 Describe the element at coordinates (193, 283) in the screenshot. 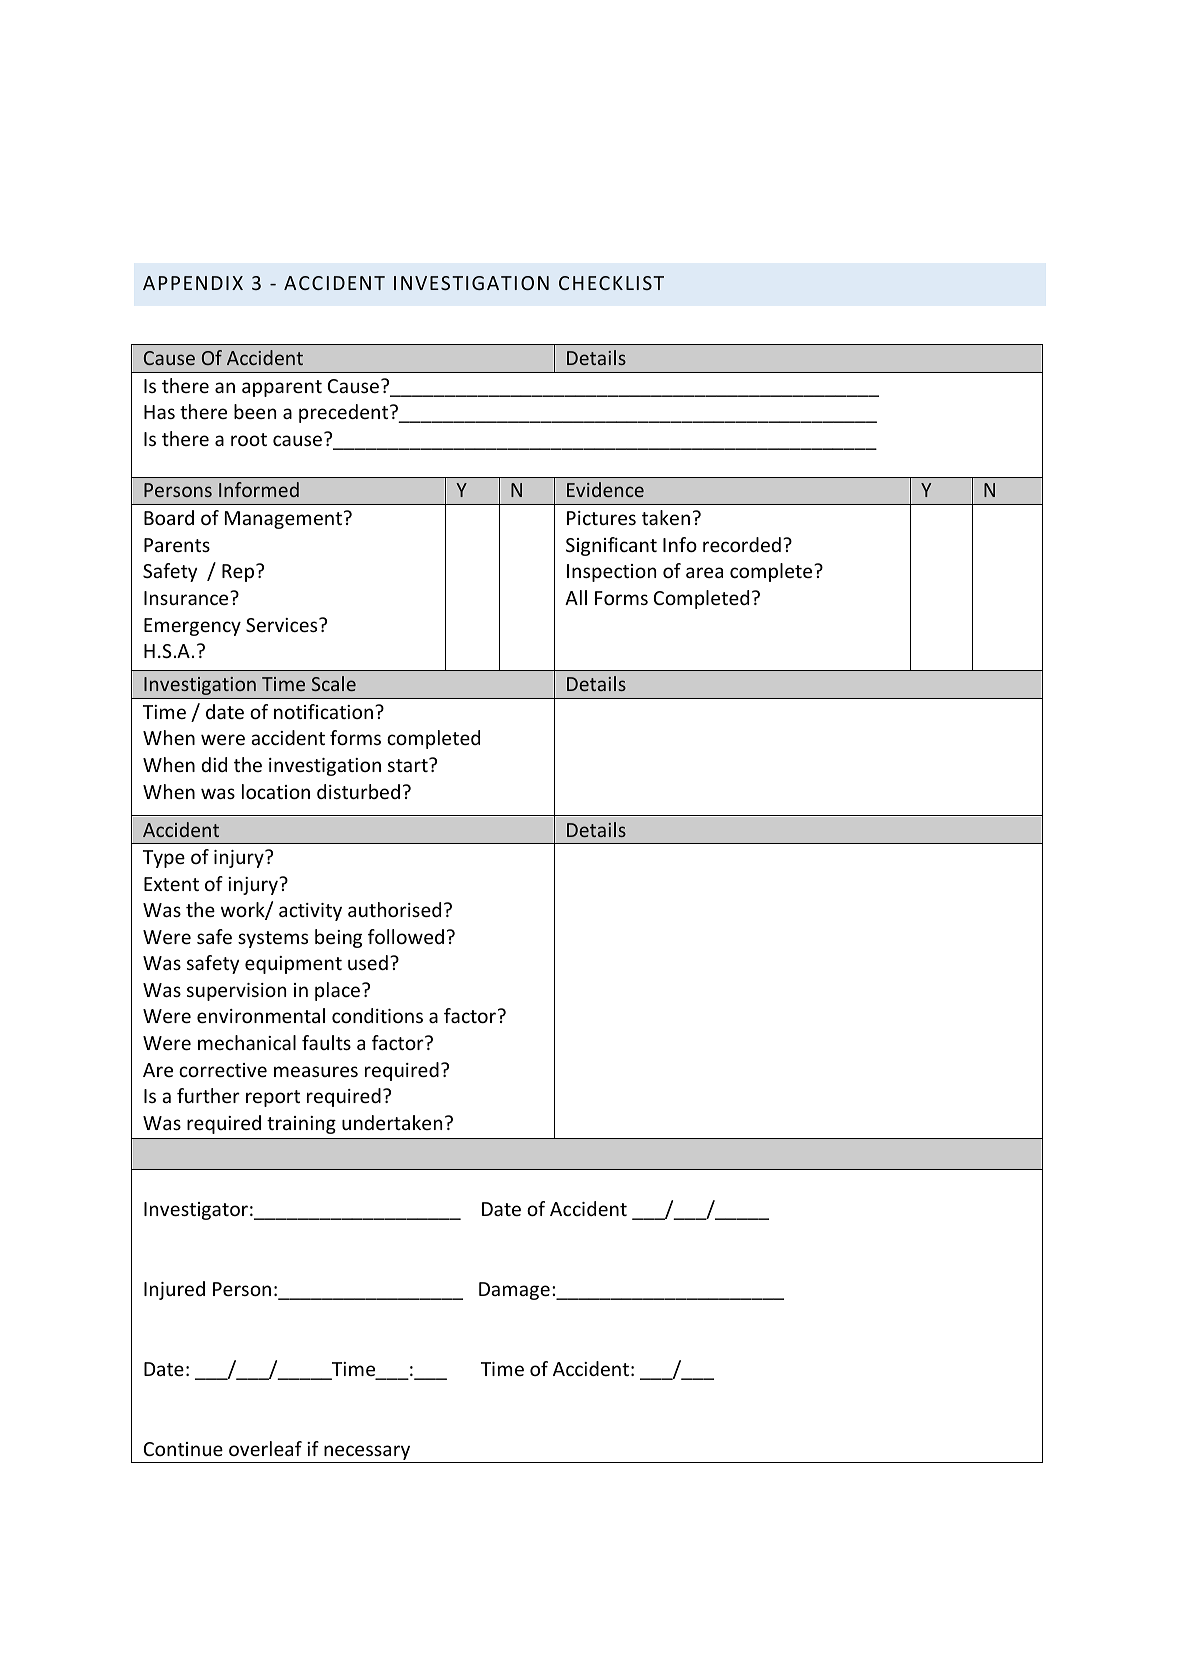

I see `APPENDIX` at that location.
